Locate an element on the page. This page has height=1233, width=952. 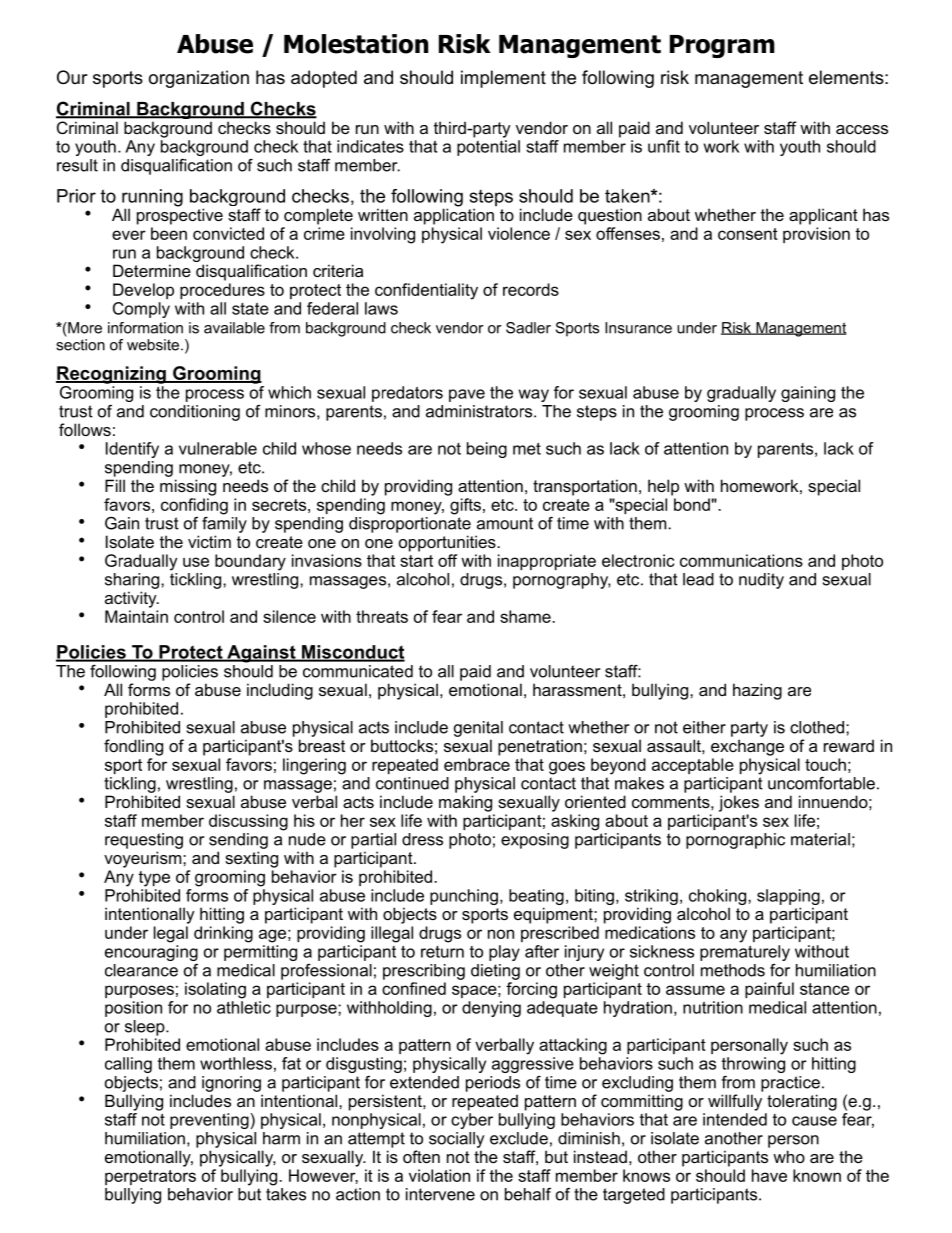
pave is located at coordinates (467, 395).
